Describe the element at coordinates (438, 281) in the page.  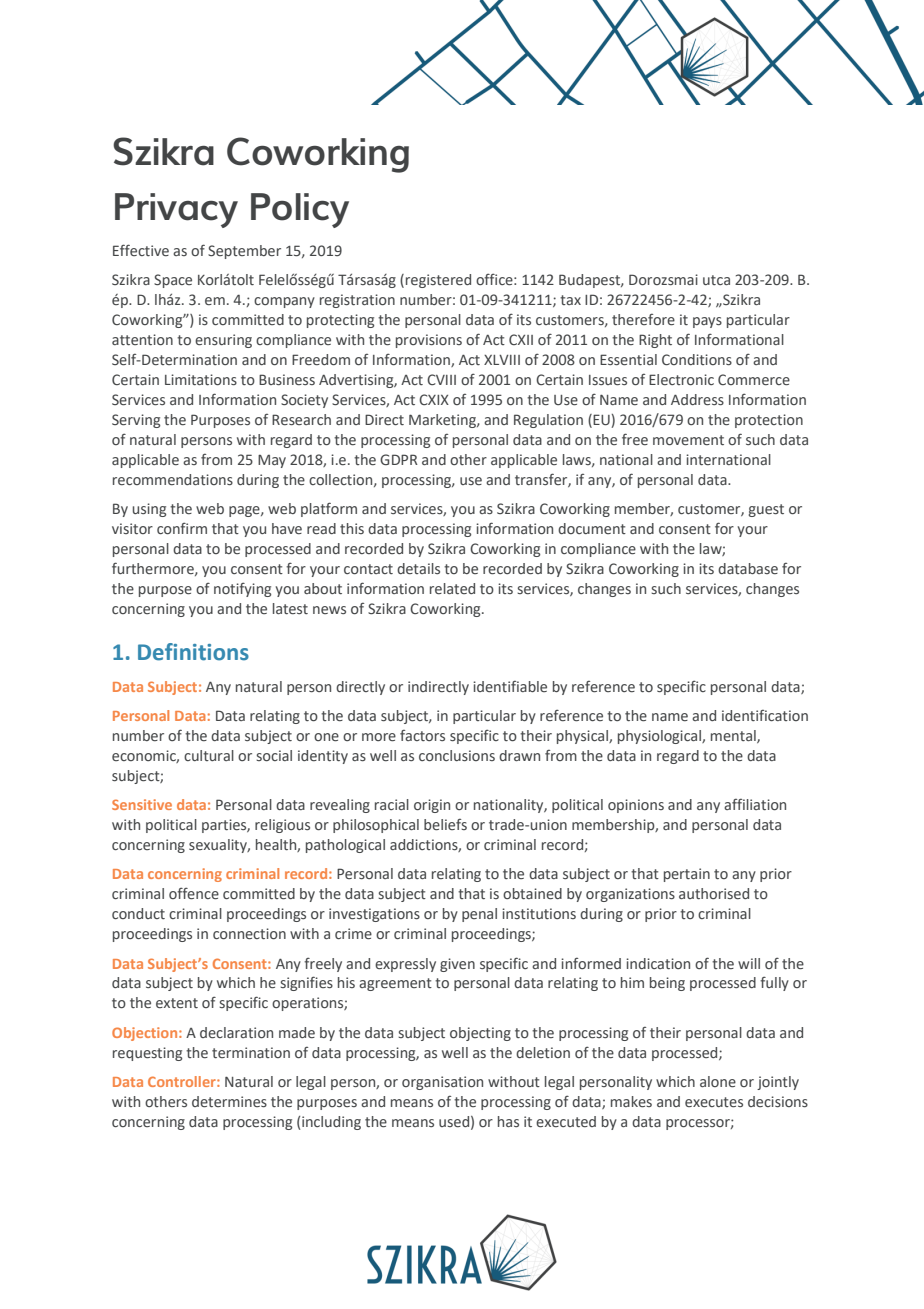
I see `registered` at that location.
